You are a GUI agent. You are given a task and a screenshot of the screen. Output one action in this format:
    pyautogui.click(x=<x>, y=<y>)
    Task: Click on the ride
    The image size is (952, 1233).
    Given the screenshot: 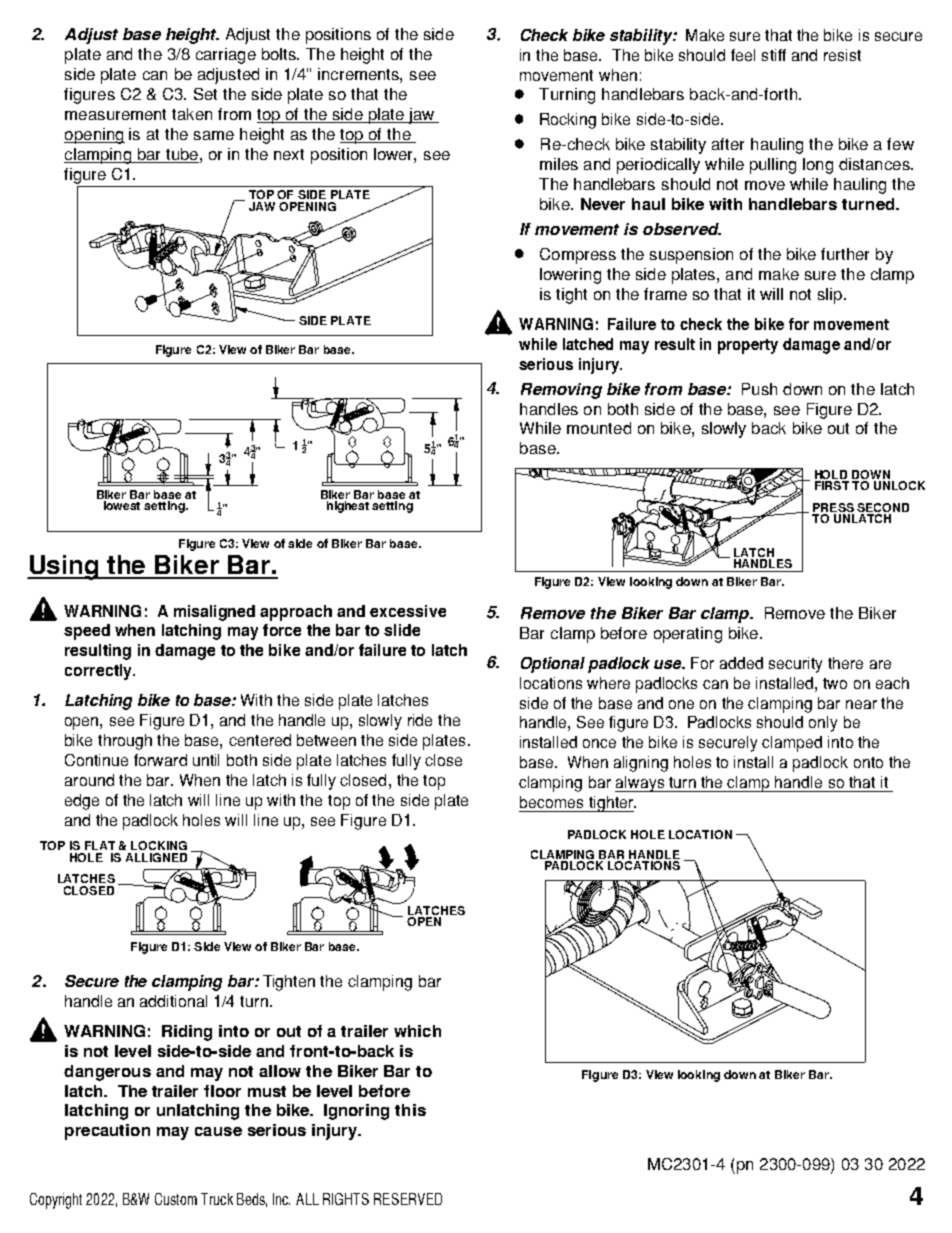 What is the action you would take?
    pyautogui.click(x=420, y=720)
